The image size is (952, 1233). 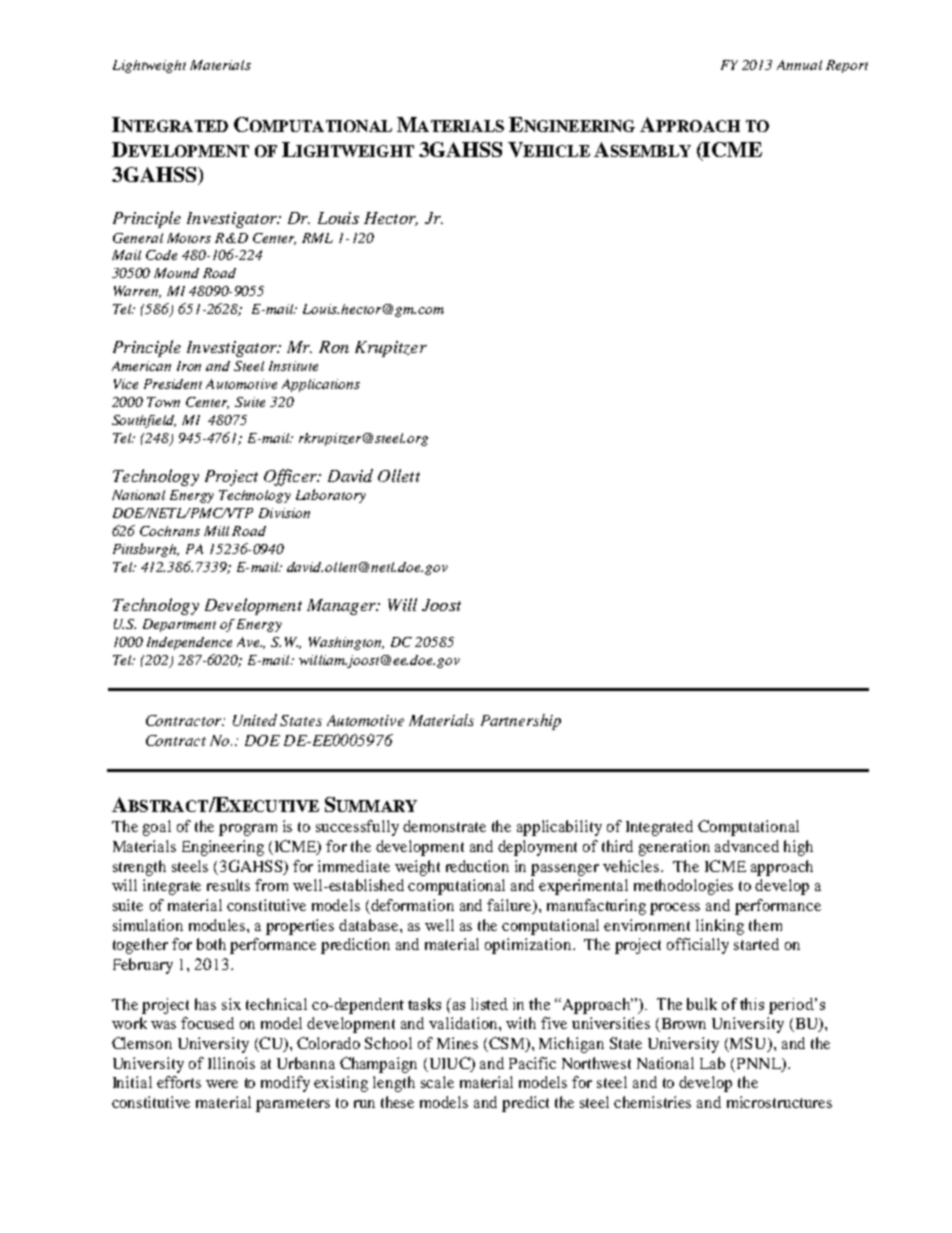 What do you see at coordinates (521, 722) in the document?
I see `Partnership` at bounding box center [521, 722].
